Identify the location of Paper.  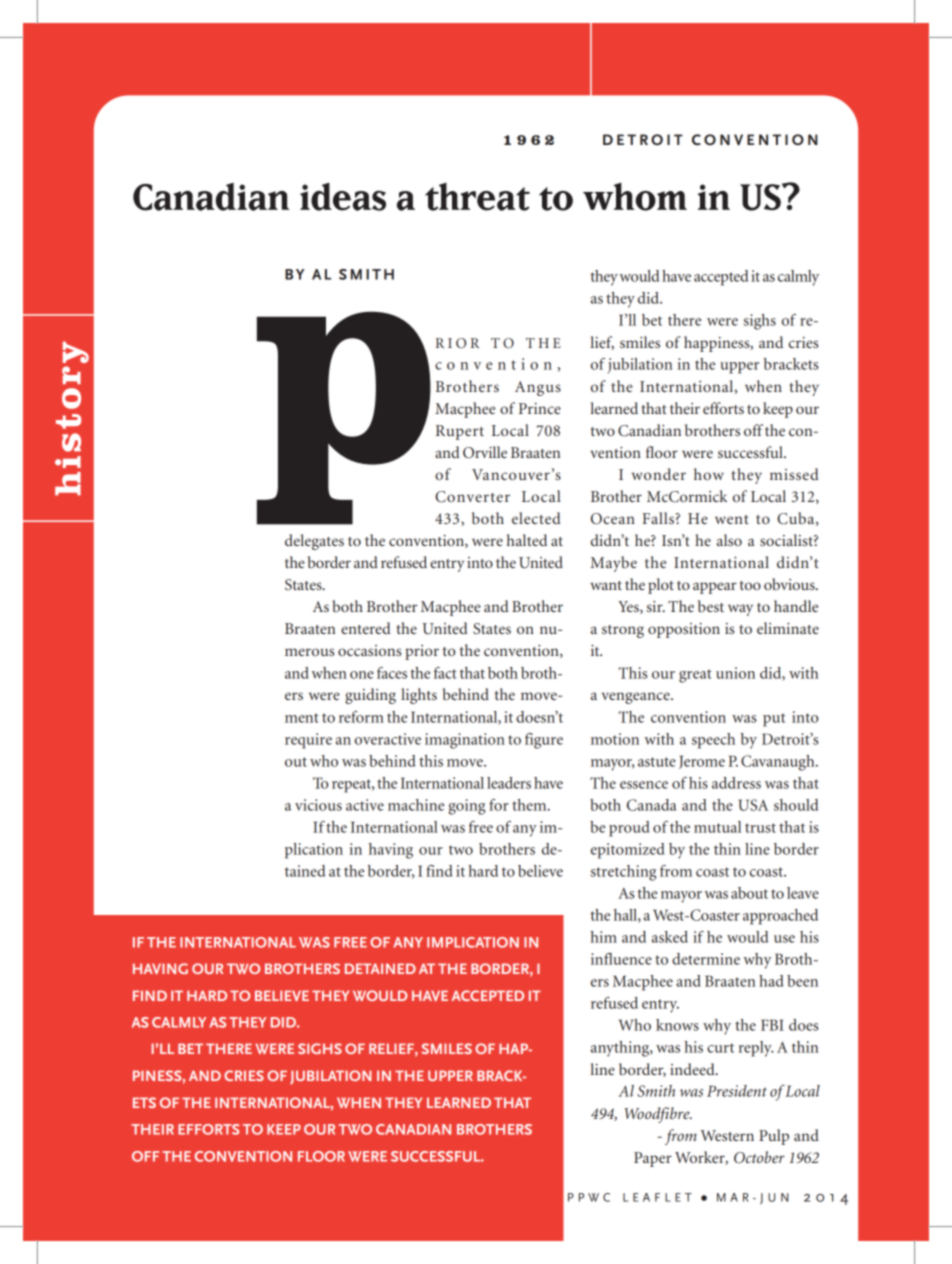
(653, 1159).
